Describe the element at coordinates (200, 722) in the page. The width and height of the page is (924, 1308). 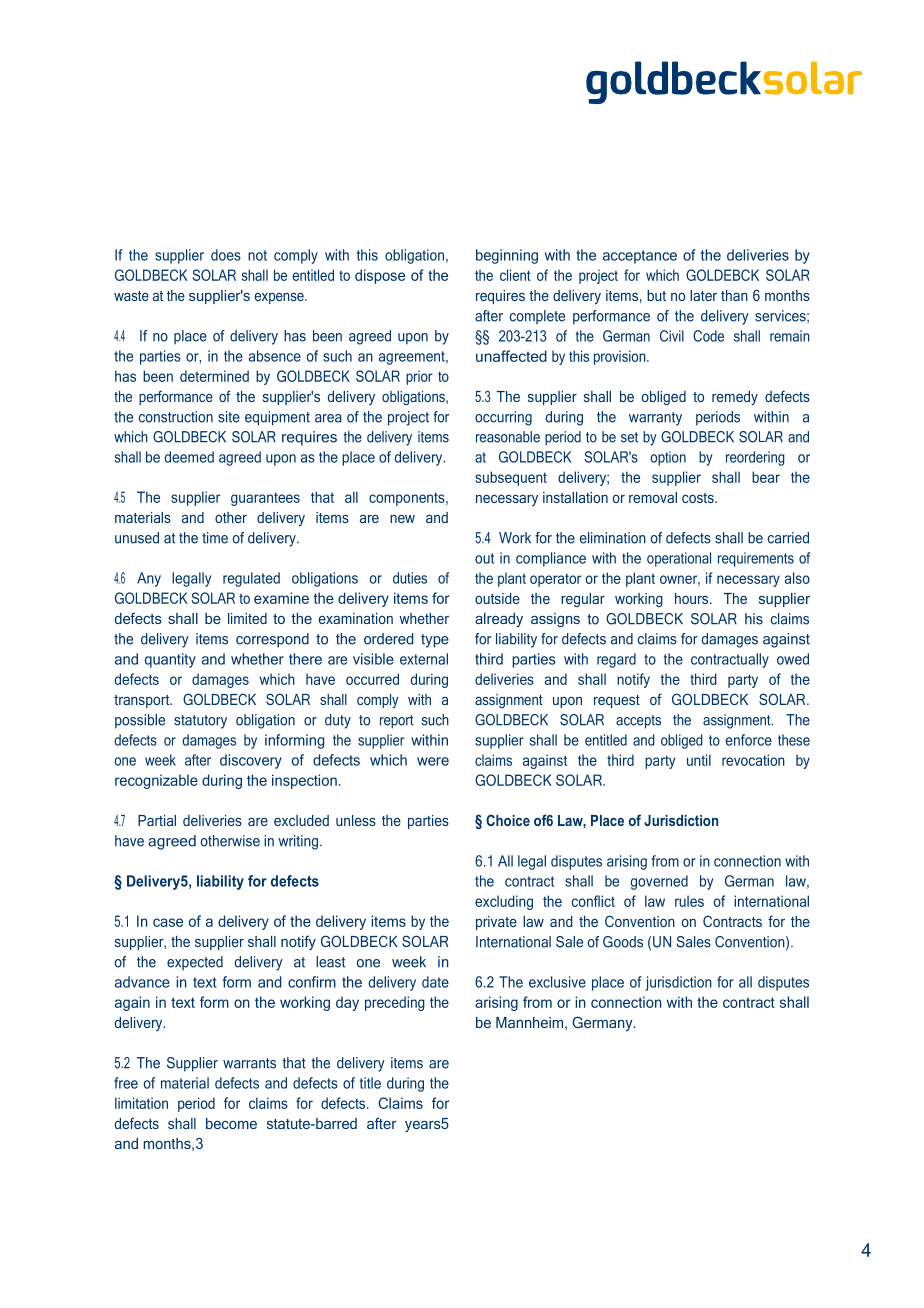
I see `statutory` at that location.
